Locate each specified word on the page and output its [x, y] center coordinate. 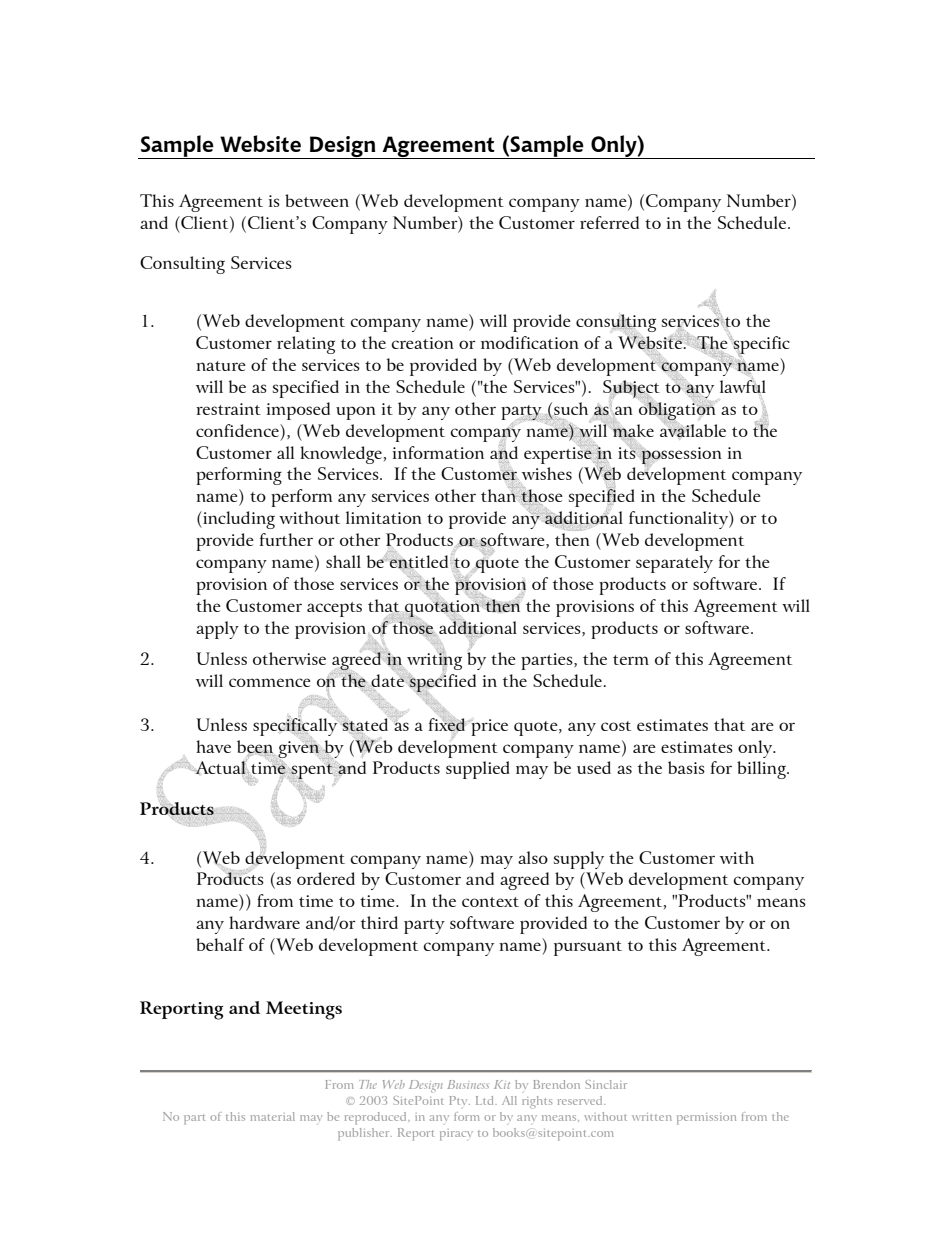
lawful [743, 387]
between [317, 200]
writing [434, 662]
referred [609, 222]
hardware [264, 922]
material [273, 1116]
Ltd [486, 1100]
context [490, 902]
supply [579, 860]
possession [680, 455]
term [631, 660]
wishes [545, 475]
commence [270, 682]
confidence [238, 430]
